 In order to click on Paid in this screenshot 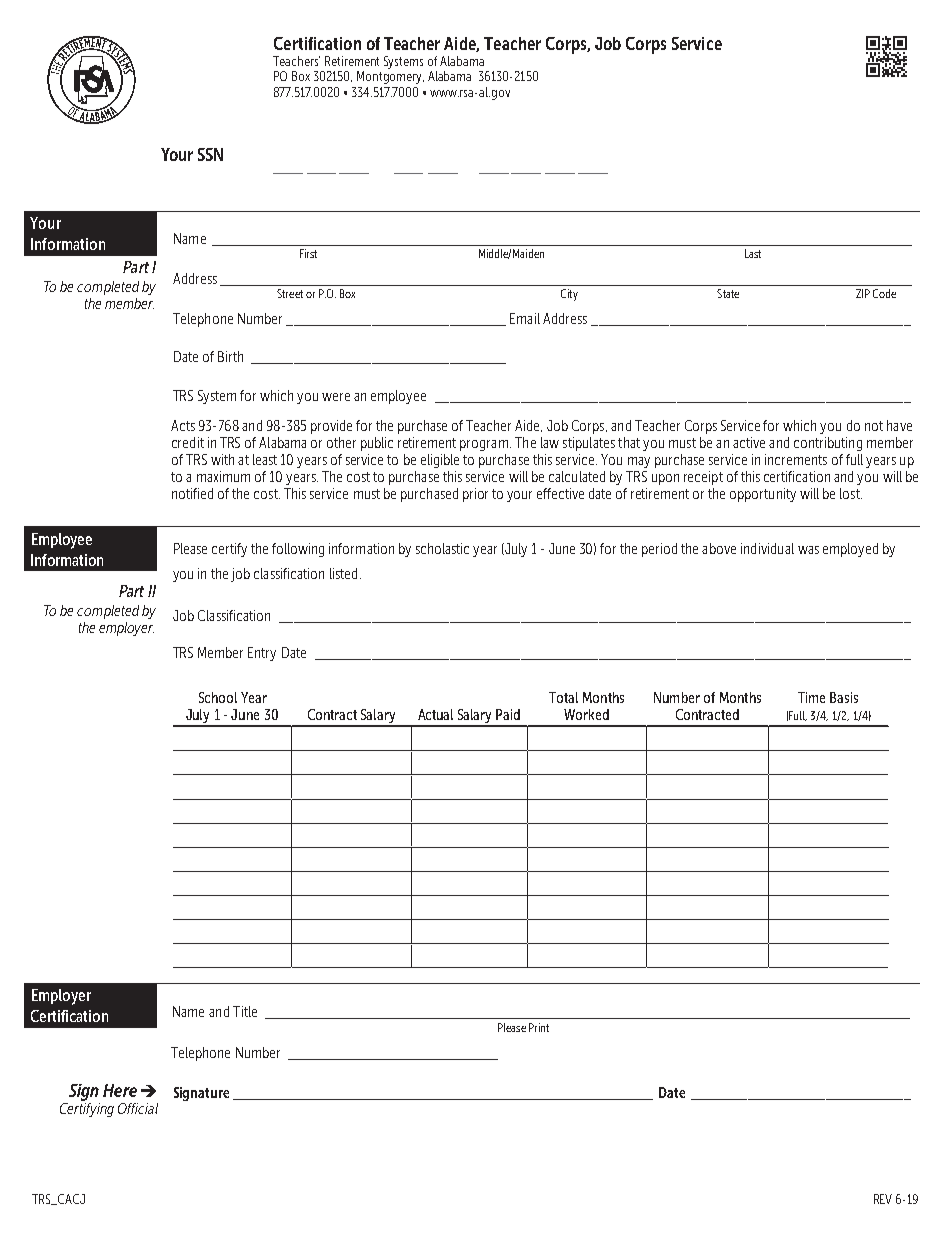, I will do `click(508, 714)`.
